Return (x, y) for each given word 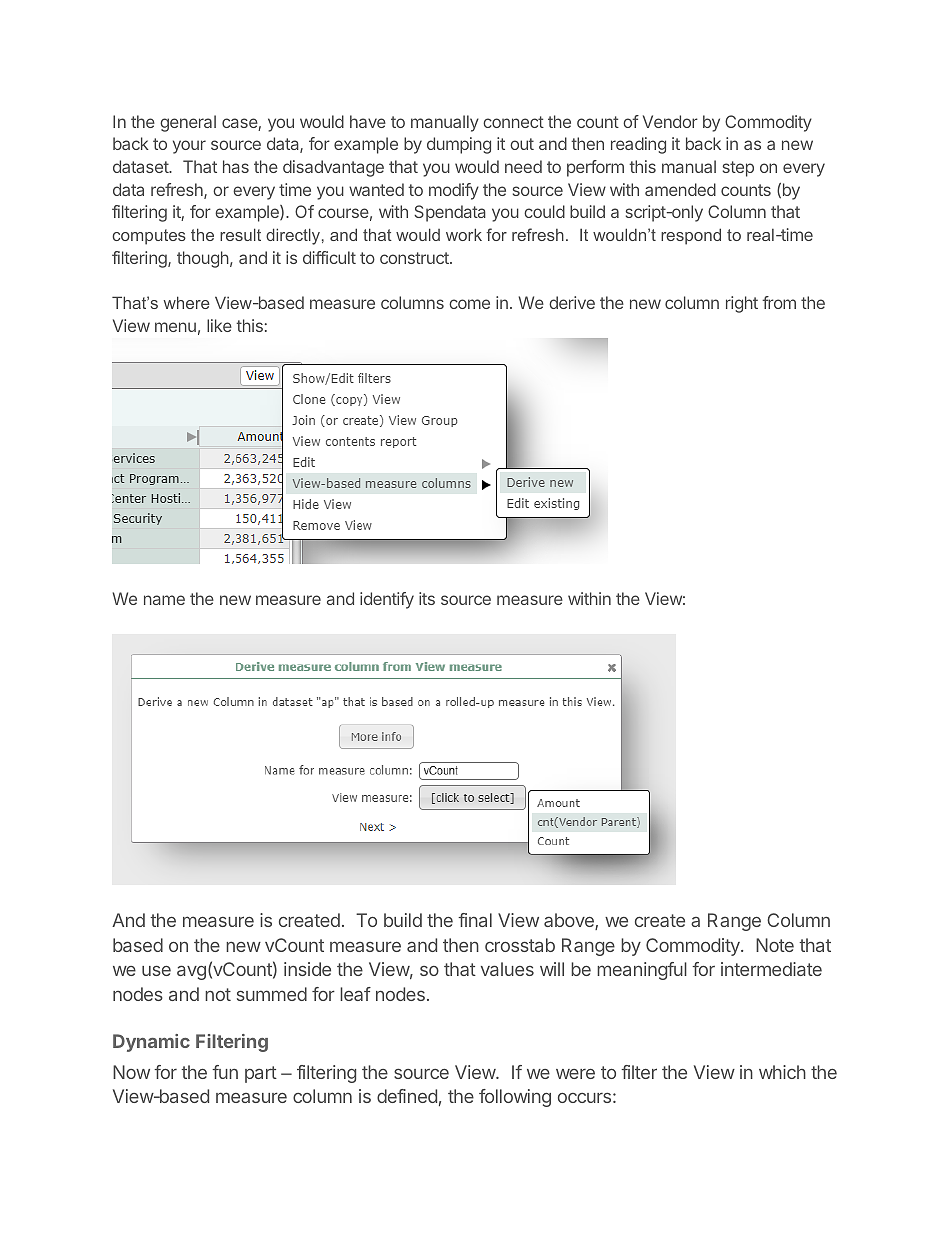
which (782, 1072)
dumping (459, 145)
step (738, 169)
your (189, 147)
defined (407, 1096)
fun (225, 1072)
